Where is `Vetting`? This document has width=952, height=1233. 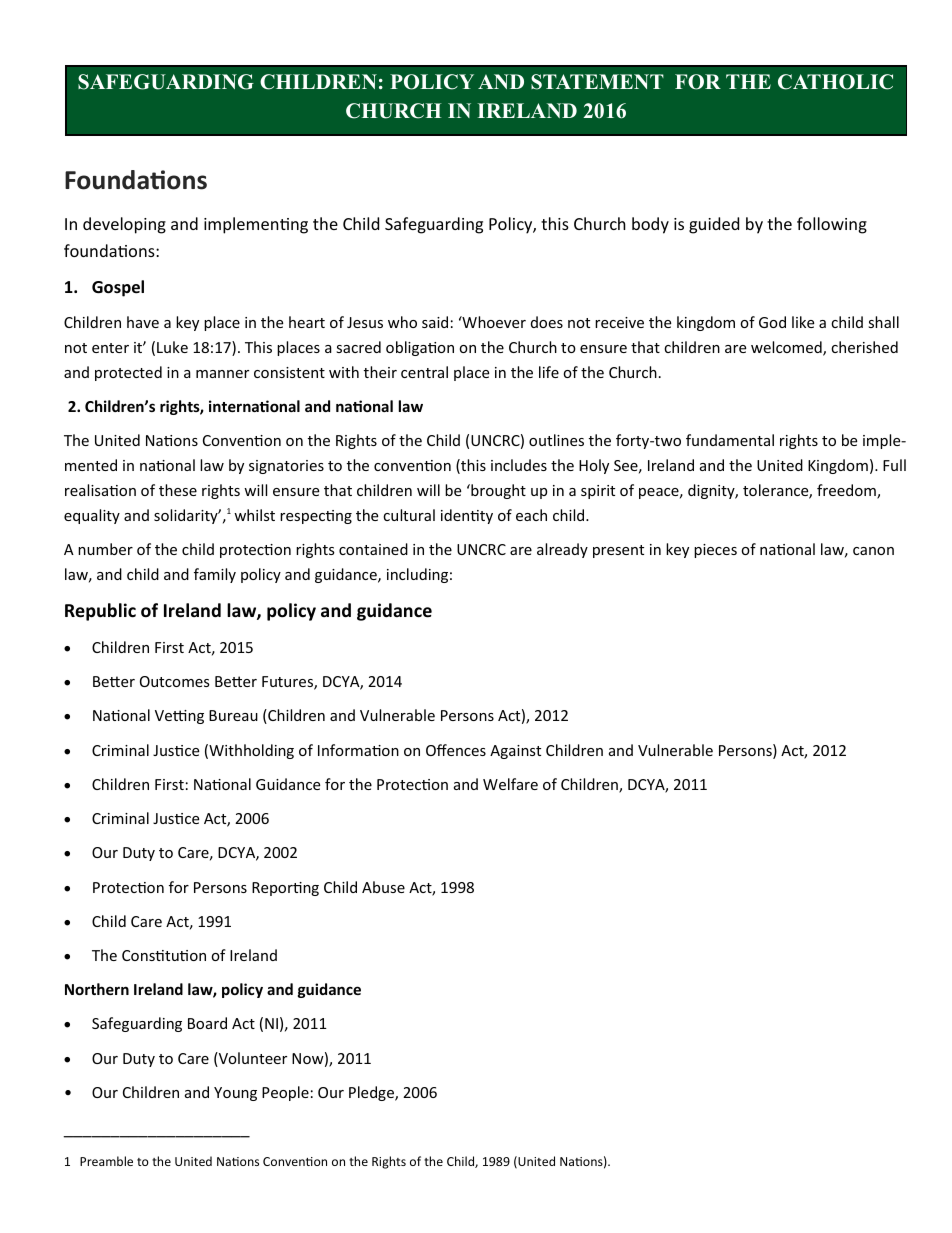
Vetting is located at coordinates (179, 717).
